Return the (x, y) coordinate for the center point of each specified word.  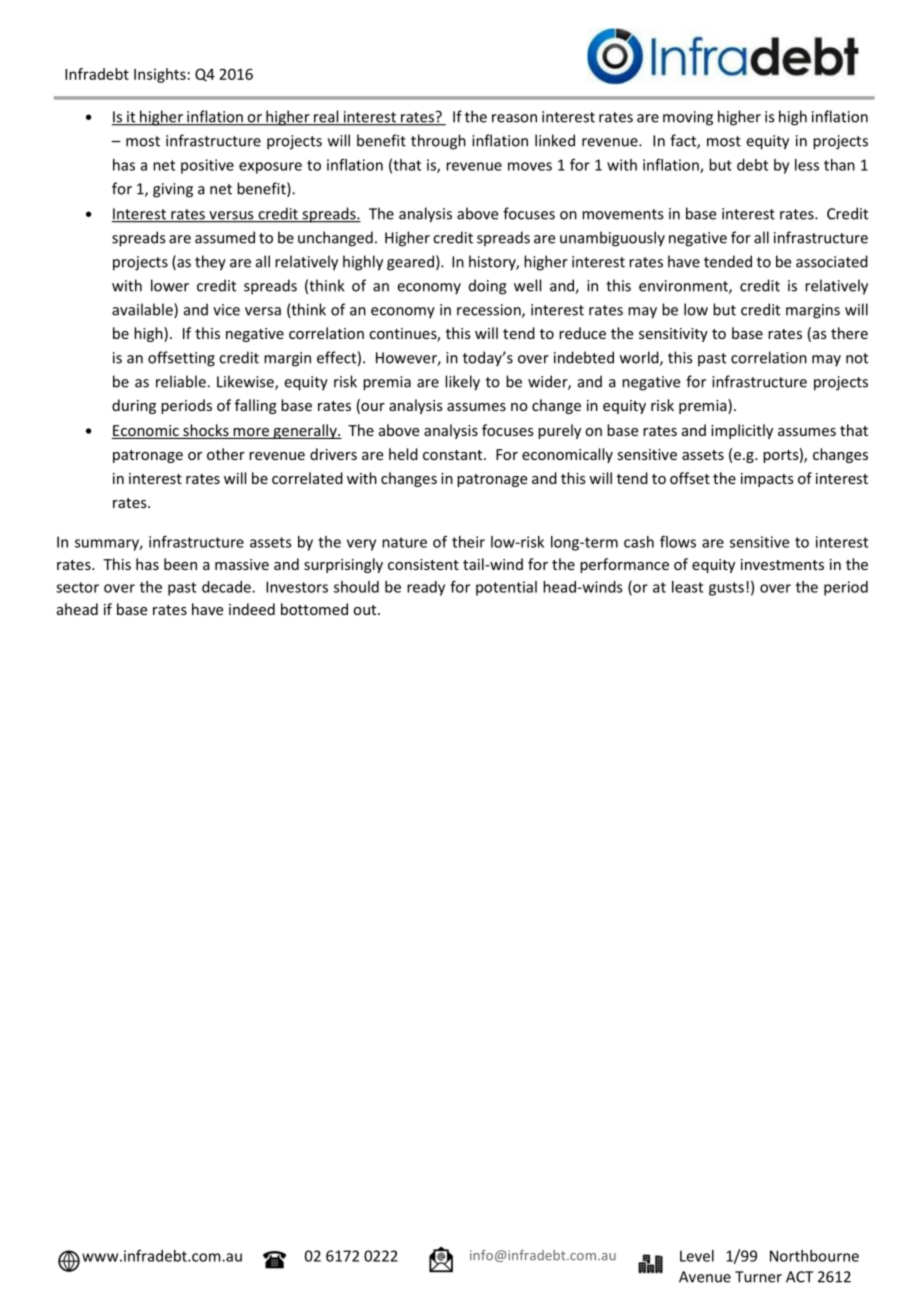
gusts (726, 589)
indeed (252, 609)
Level (697, 1256)
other (226, 454)
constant (454, 455)
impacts (767, 480)
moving (688, 118)
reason (514, 118)
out (366, 610)
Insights (160, 75)
